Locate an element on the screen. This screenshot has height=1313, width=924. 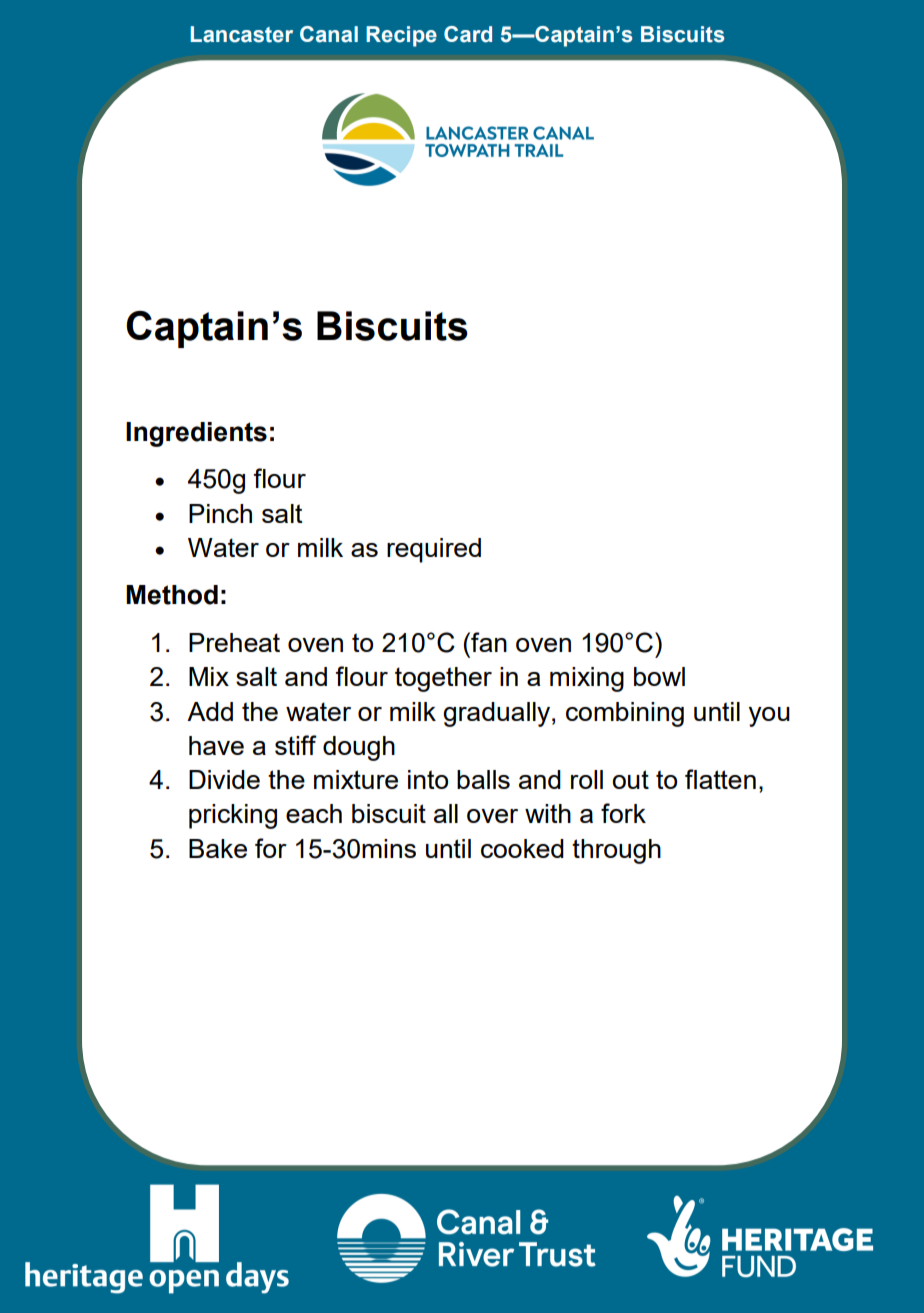
together is located at coordinates (443, 679).
